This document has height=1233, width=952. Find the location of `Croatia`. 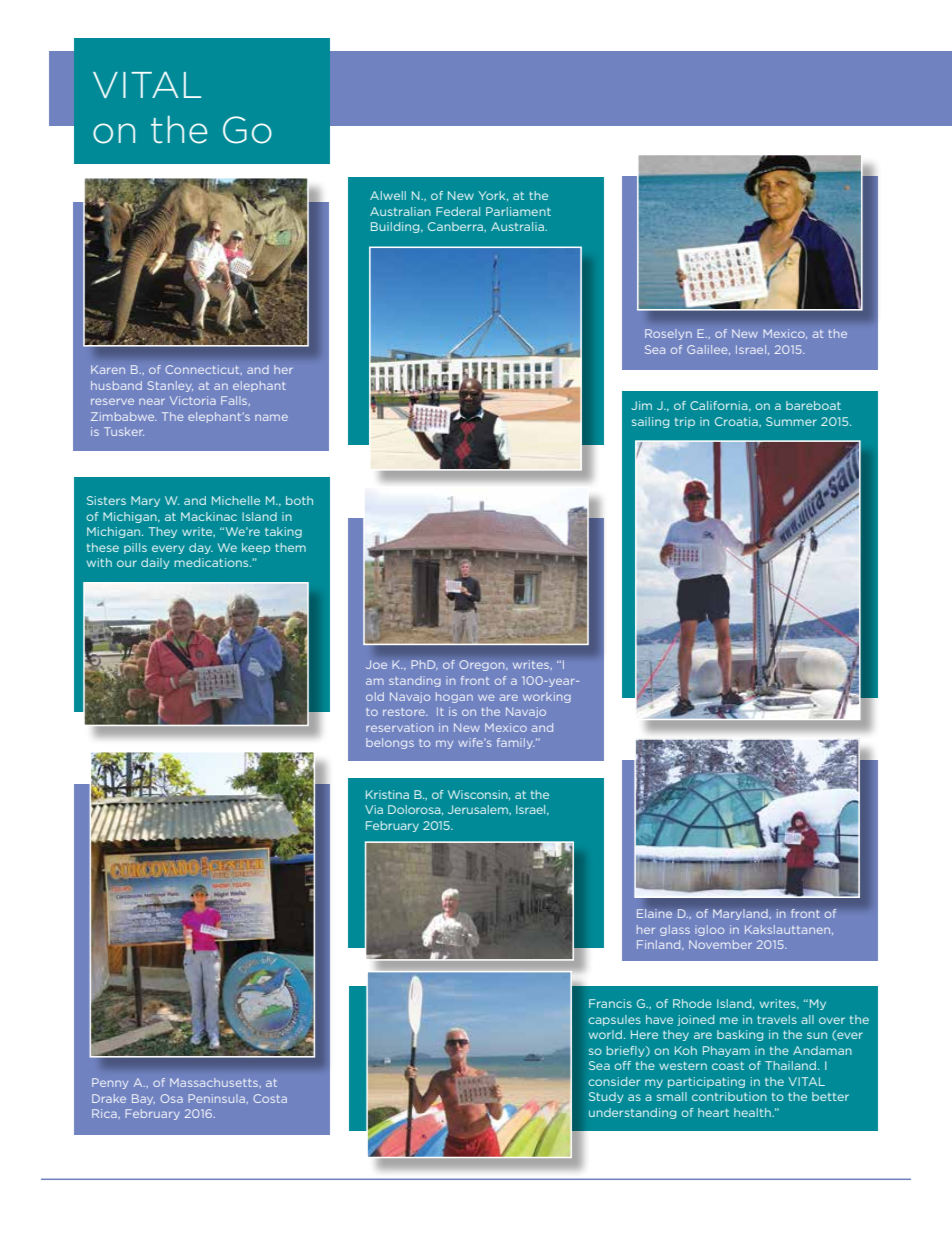

Croatia is located at coordinates (737, 421).
